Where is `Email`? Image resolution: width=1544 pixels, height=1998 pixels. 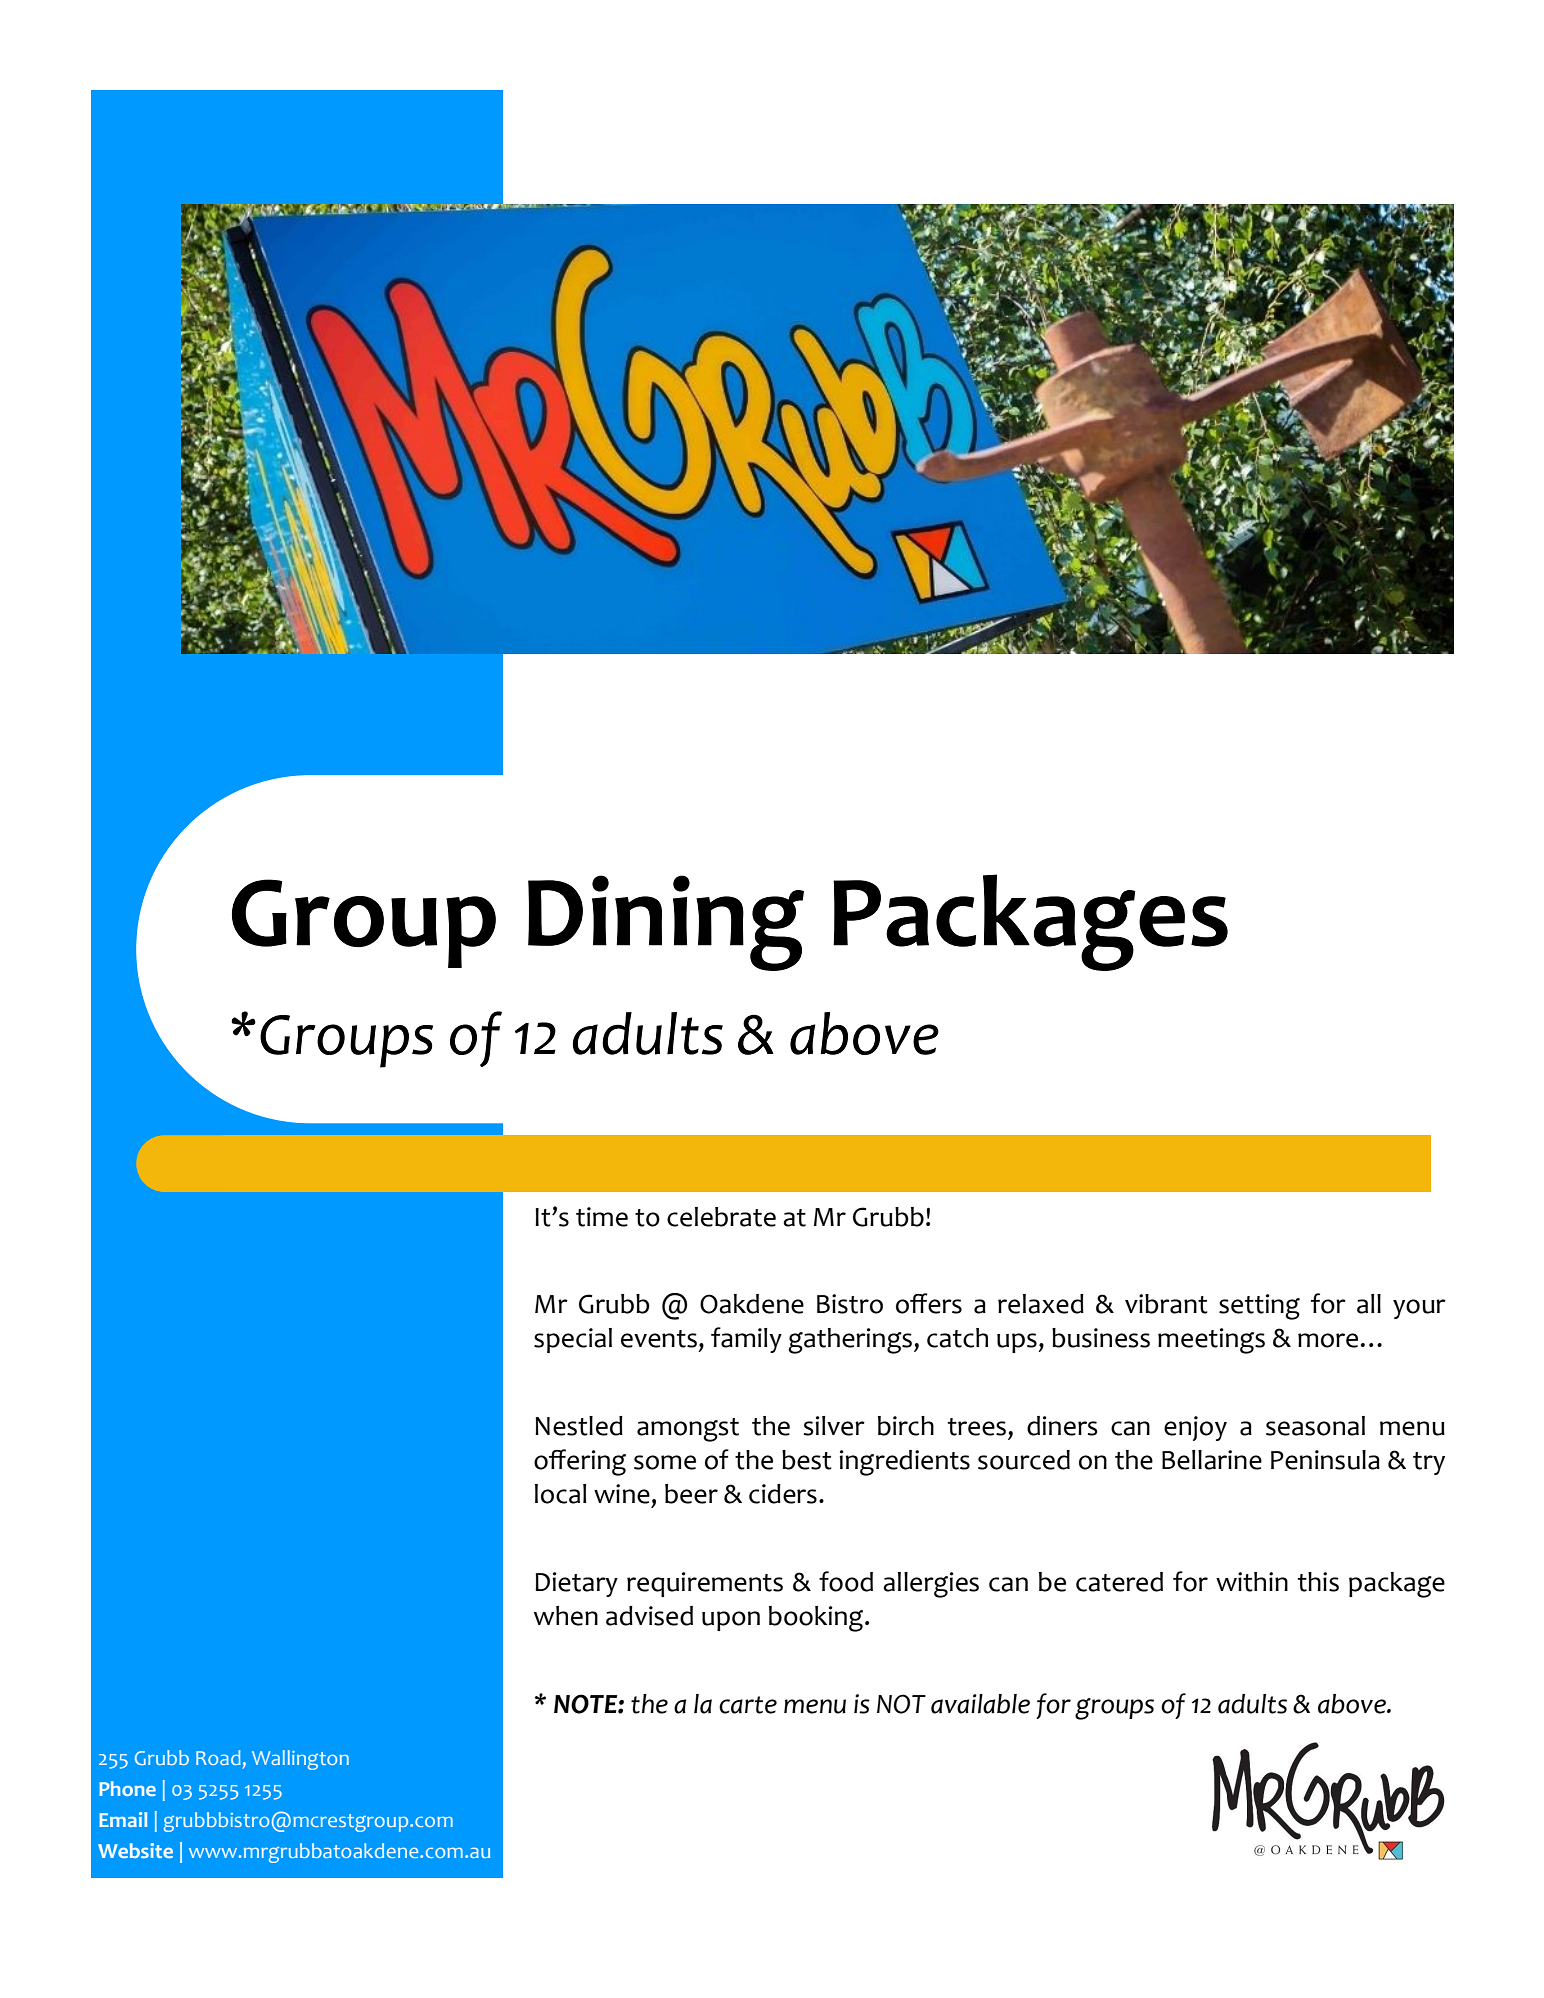 Email is located at coordinates (123, 1819).
